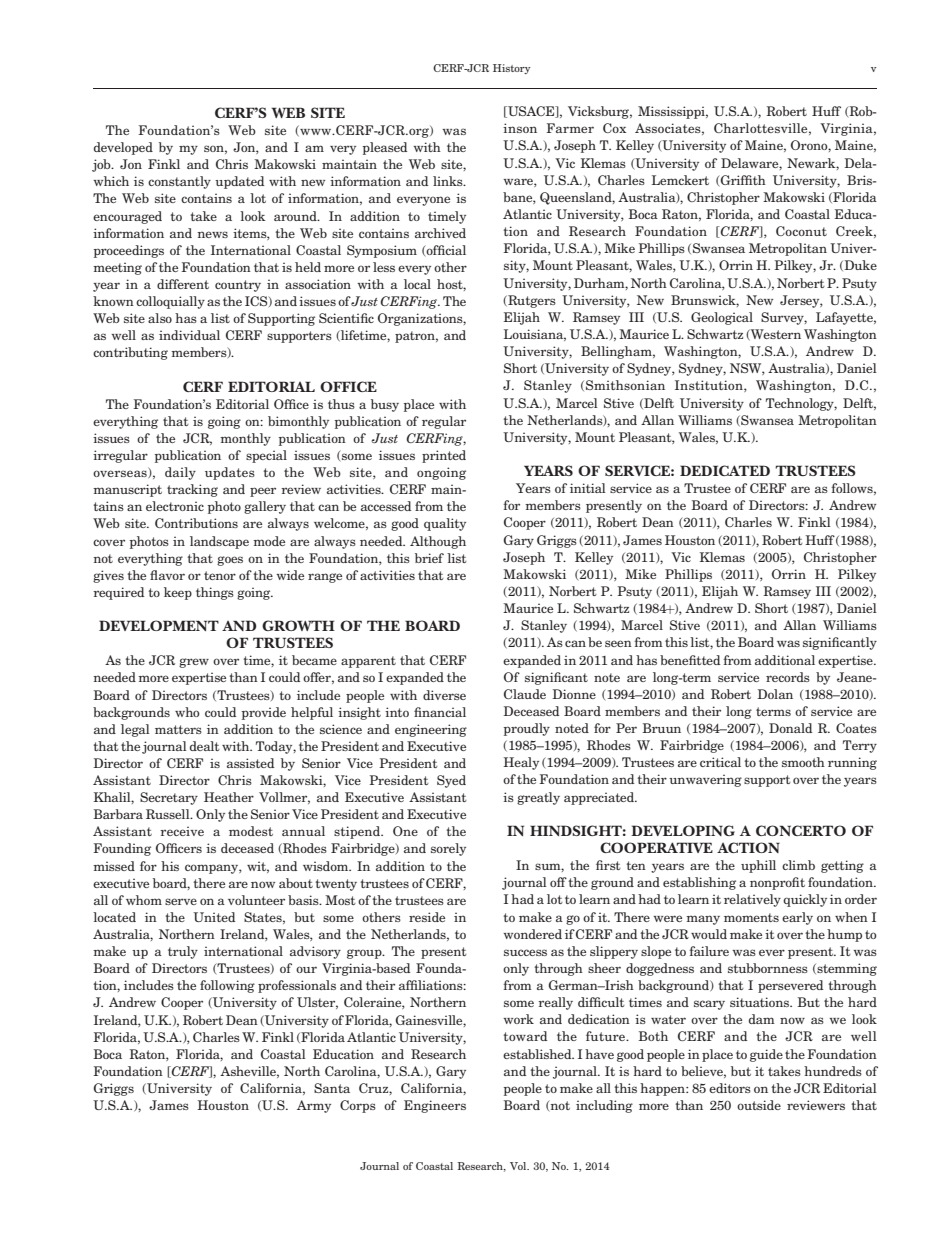 The image size is (952, 1233). Describe the element at coordinates (538, 1054) in the screenshot. I see `established` at that location.
